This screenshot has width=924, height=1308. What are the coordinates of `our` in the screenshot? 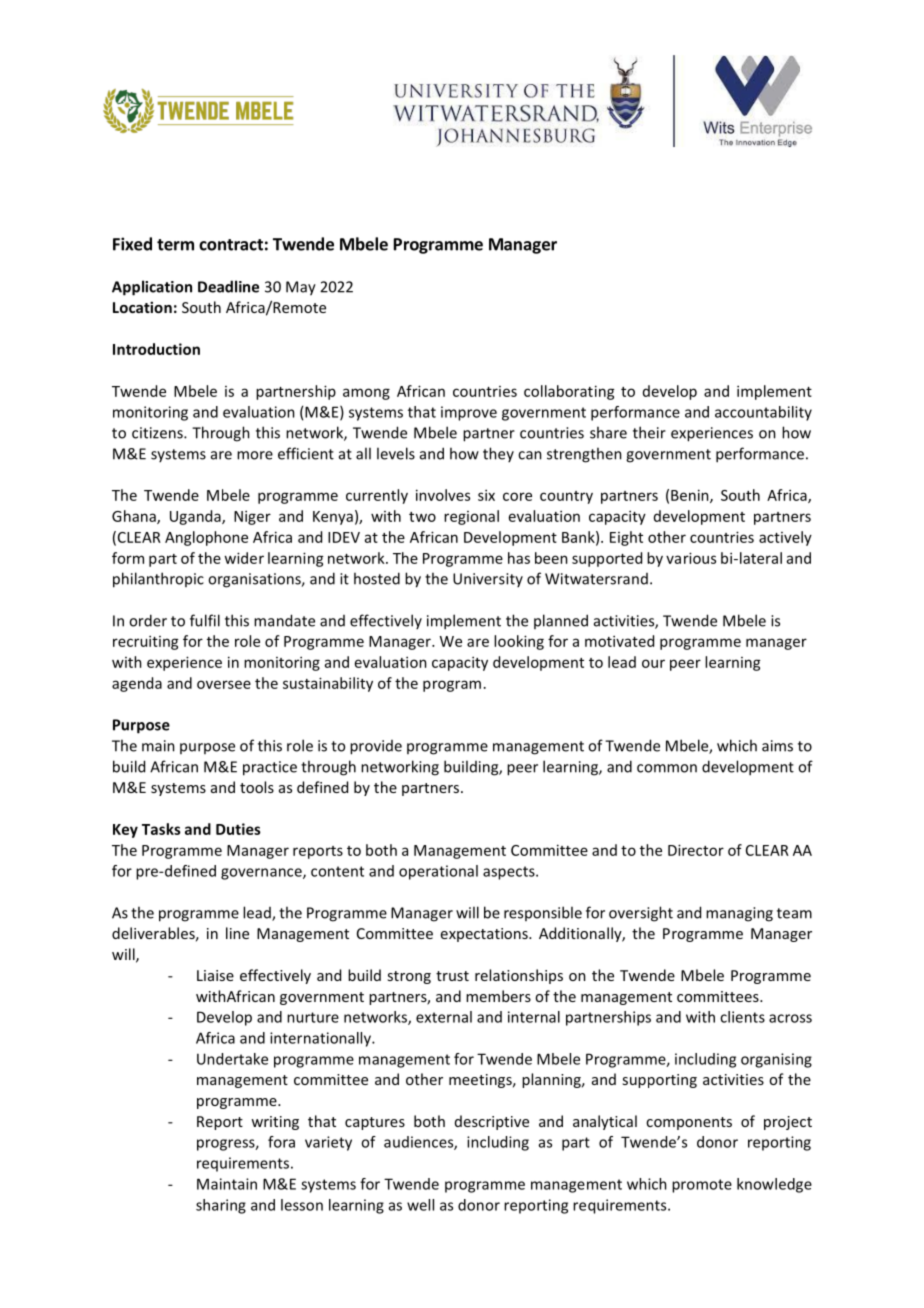 It's located at (653, 663).
